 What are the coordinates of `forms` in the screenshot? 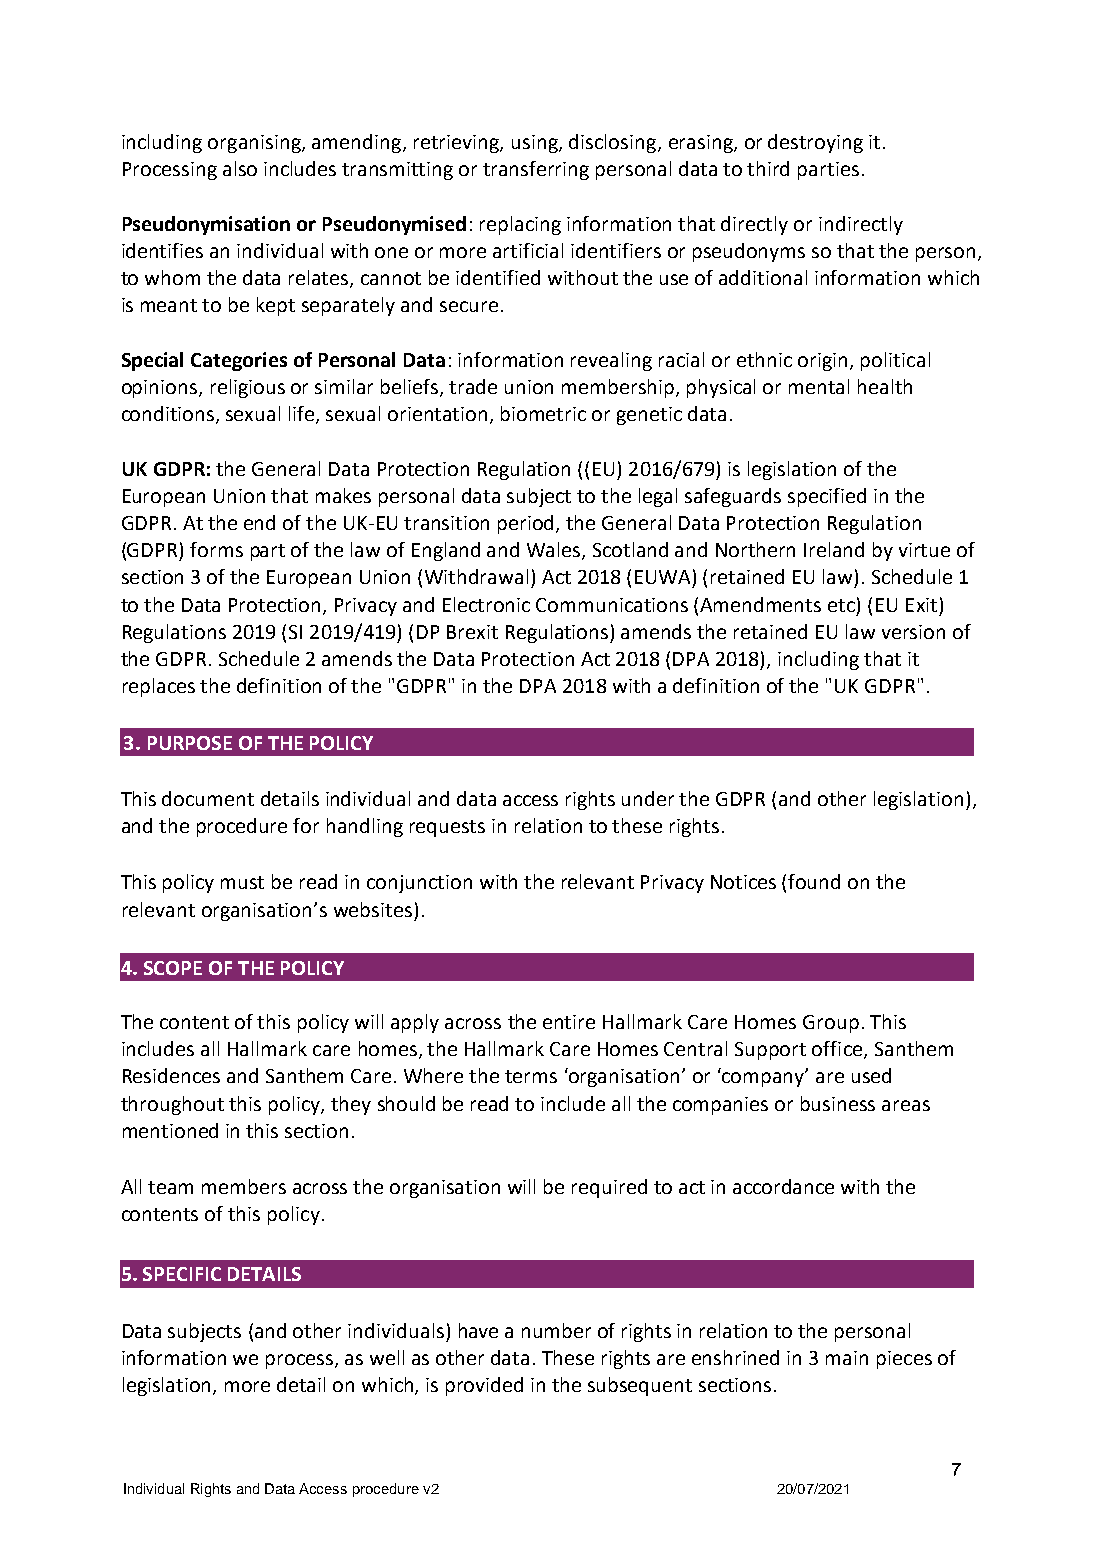 It's located at (216, 549).
